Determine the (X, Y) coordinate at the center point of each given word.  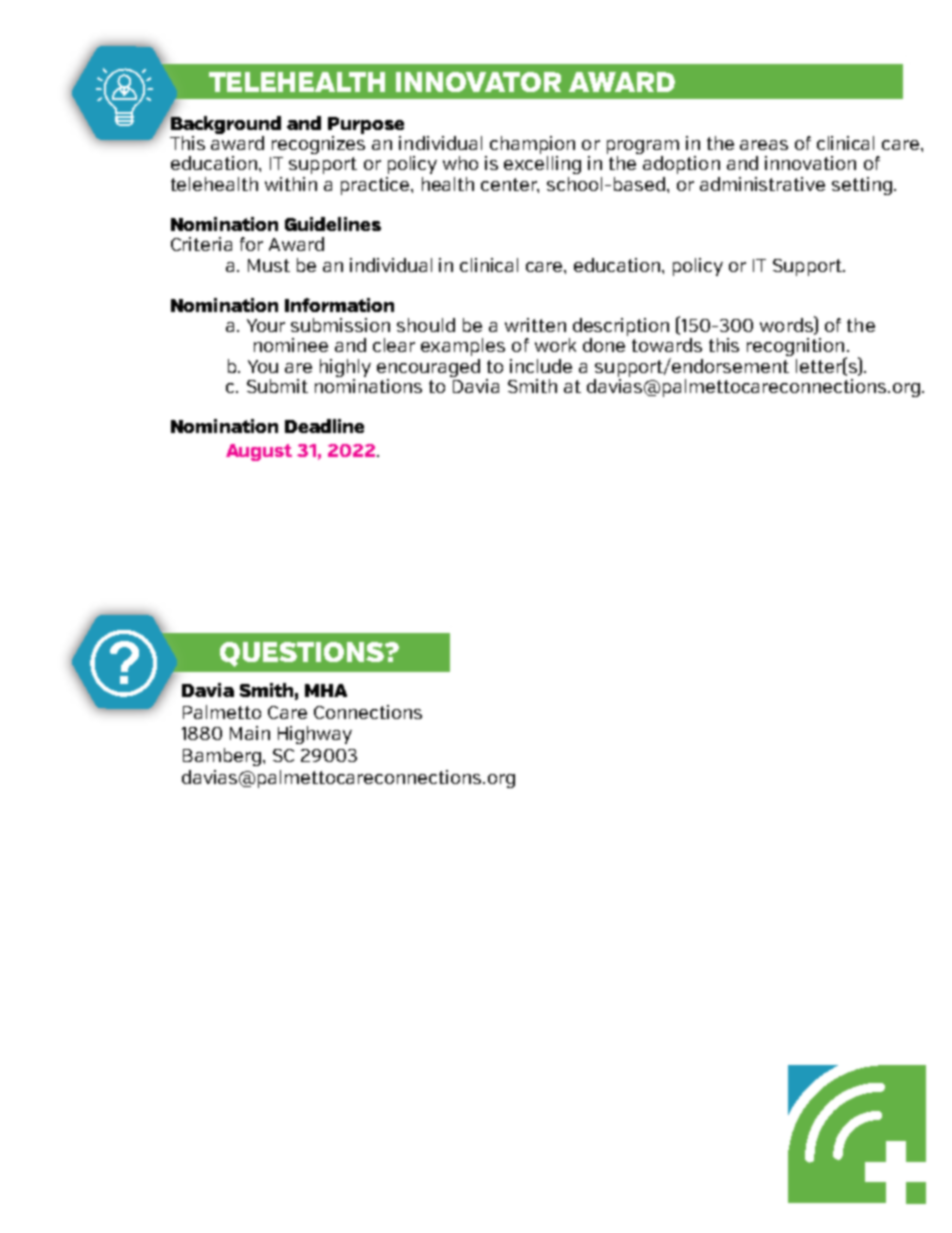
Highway (315, 735)
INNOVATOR (478, 82)
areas (764, 145)
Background (225, 124)
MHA (326, 690)
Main (250, 733)
